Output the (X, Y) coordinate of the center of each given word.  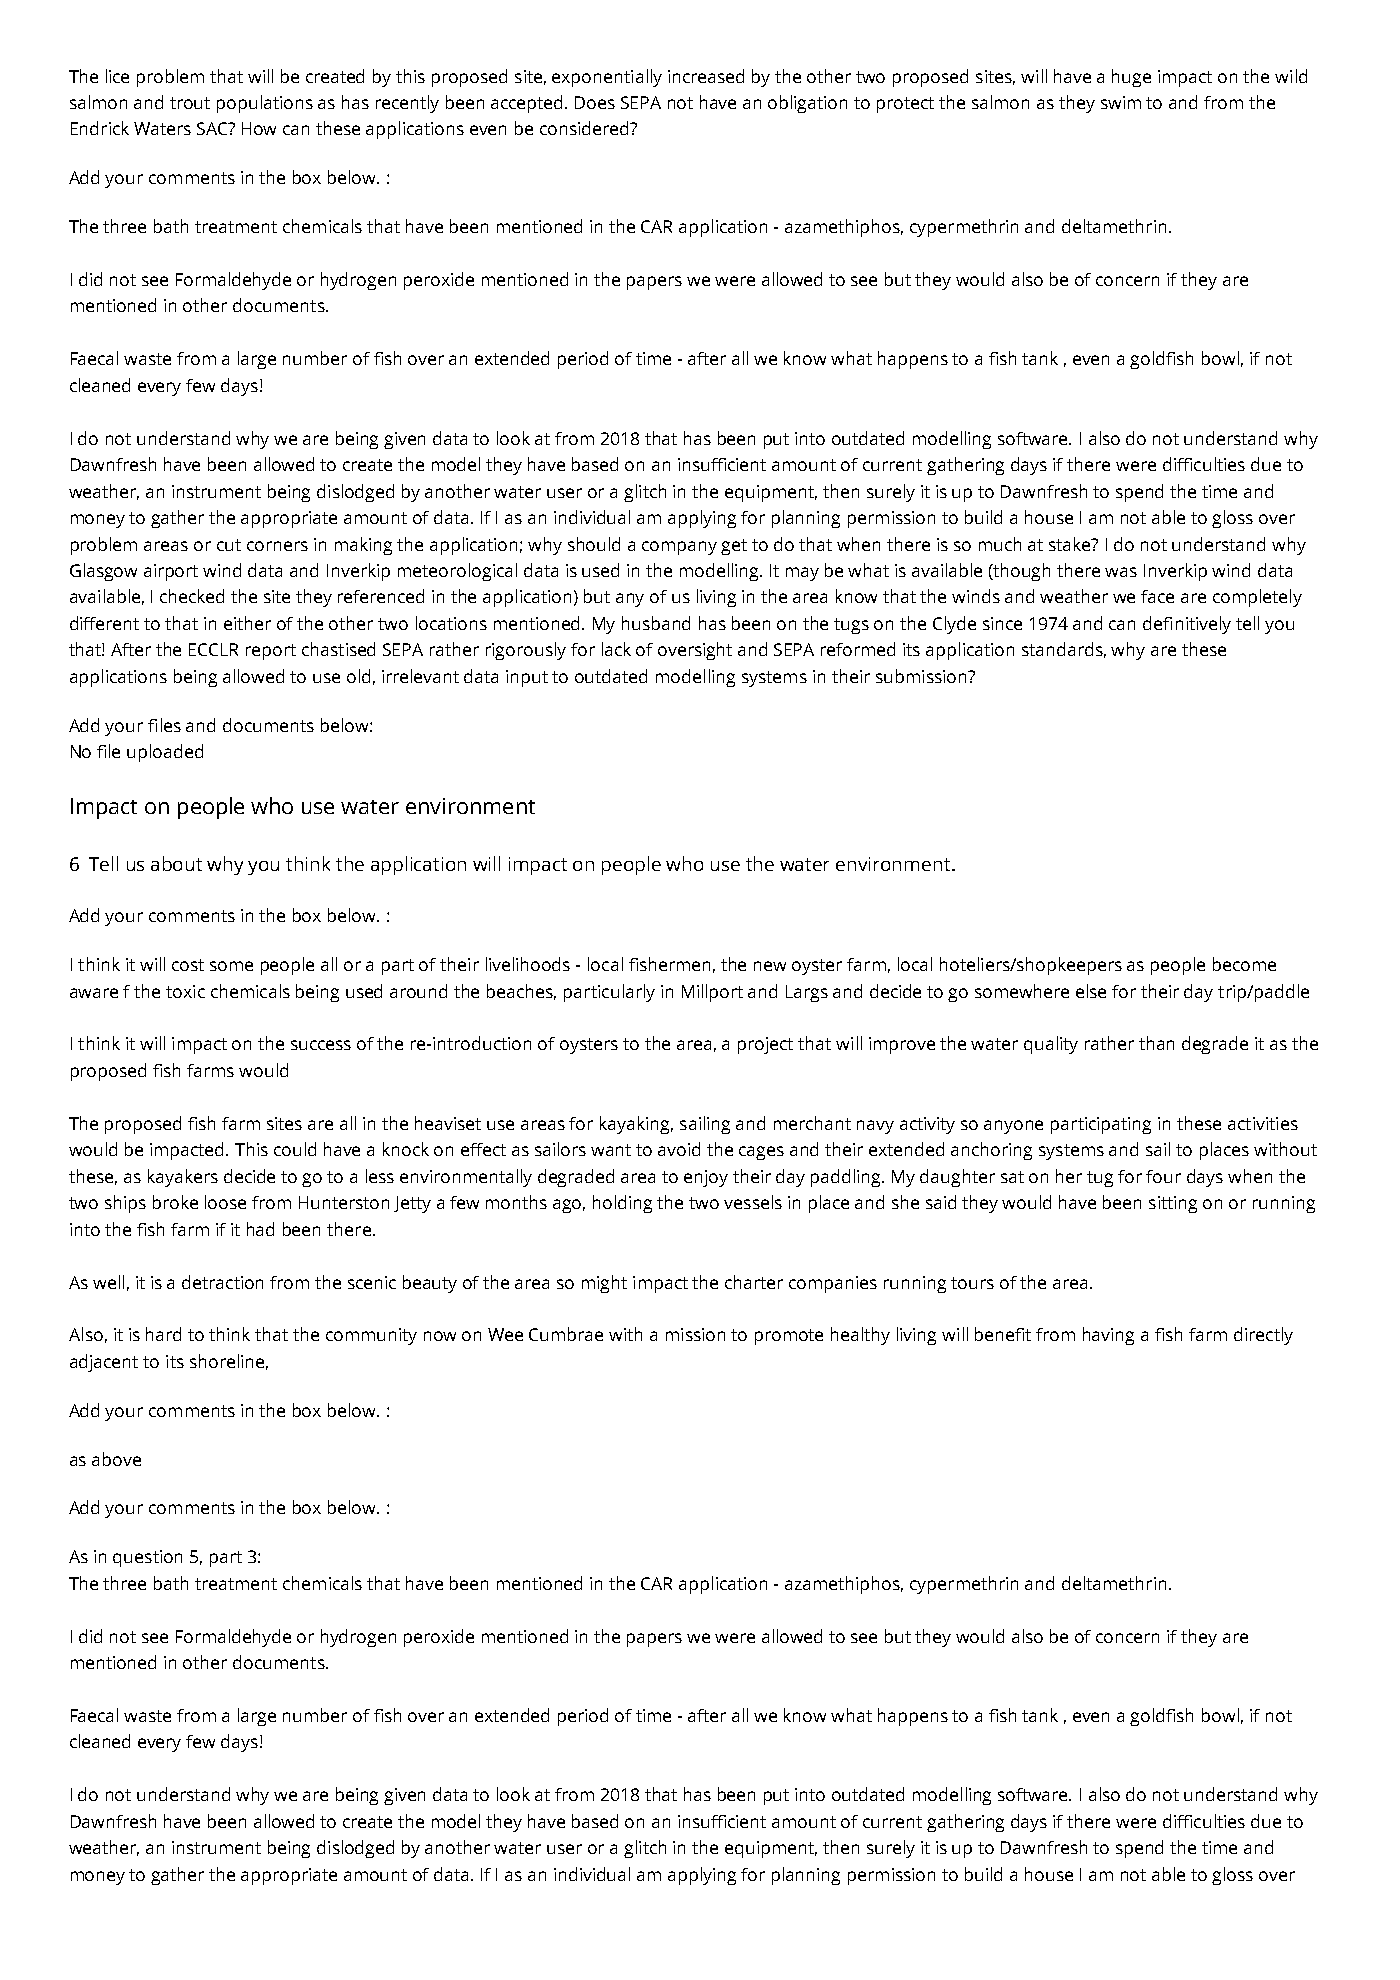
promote (789, 1337)
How (259, 128)
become (1244, 964)
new (770, 966)
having (1108, 1336)
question (147, 1558)
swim (1121, 102)
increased (706, 76)
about (176, 863)
